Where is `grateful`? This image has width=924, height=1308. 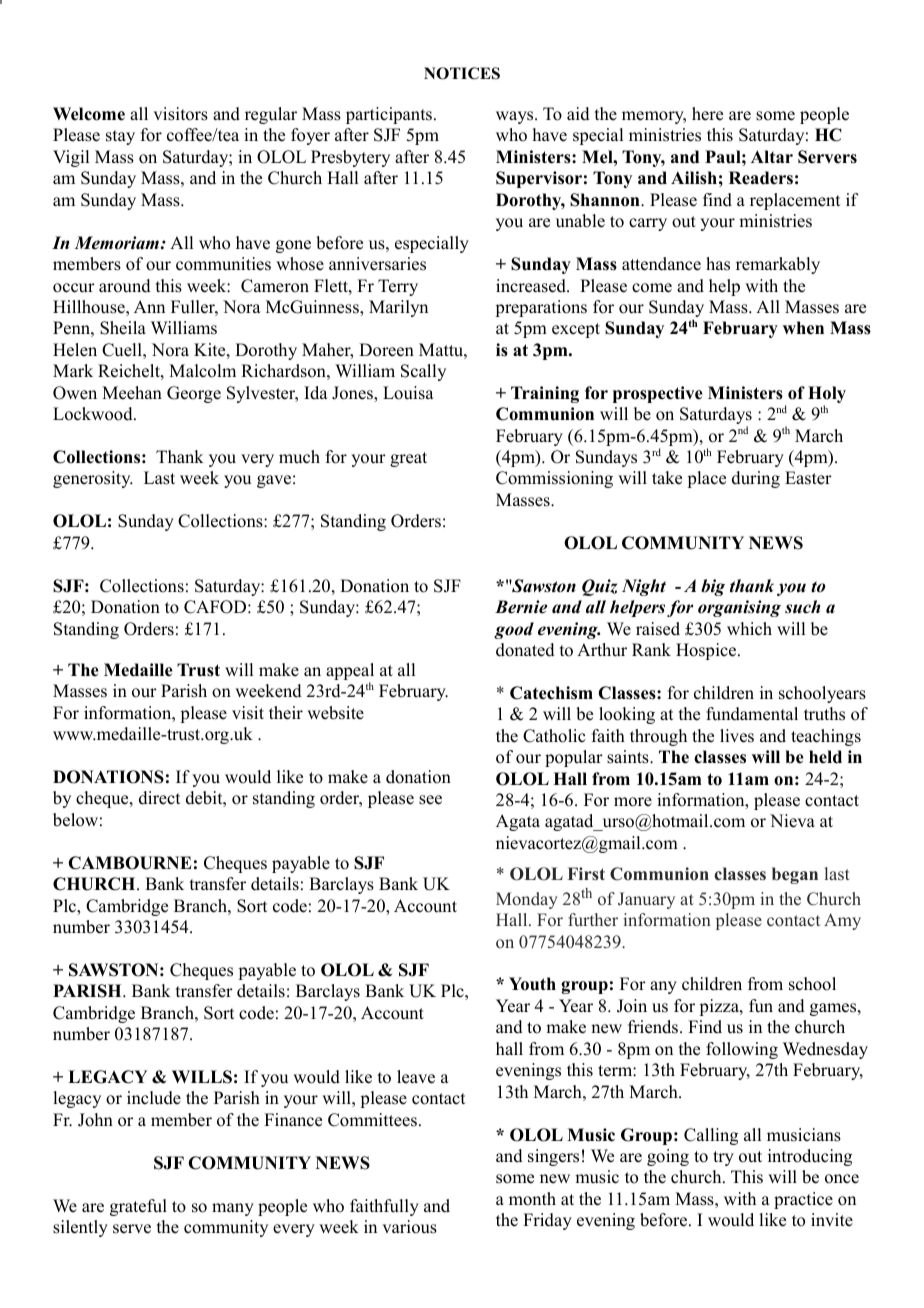
grateful is located at coordinates (138, 1207).
